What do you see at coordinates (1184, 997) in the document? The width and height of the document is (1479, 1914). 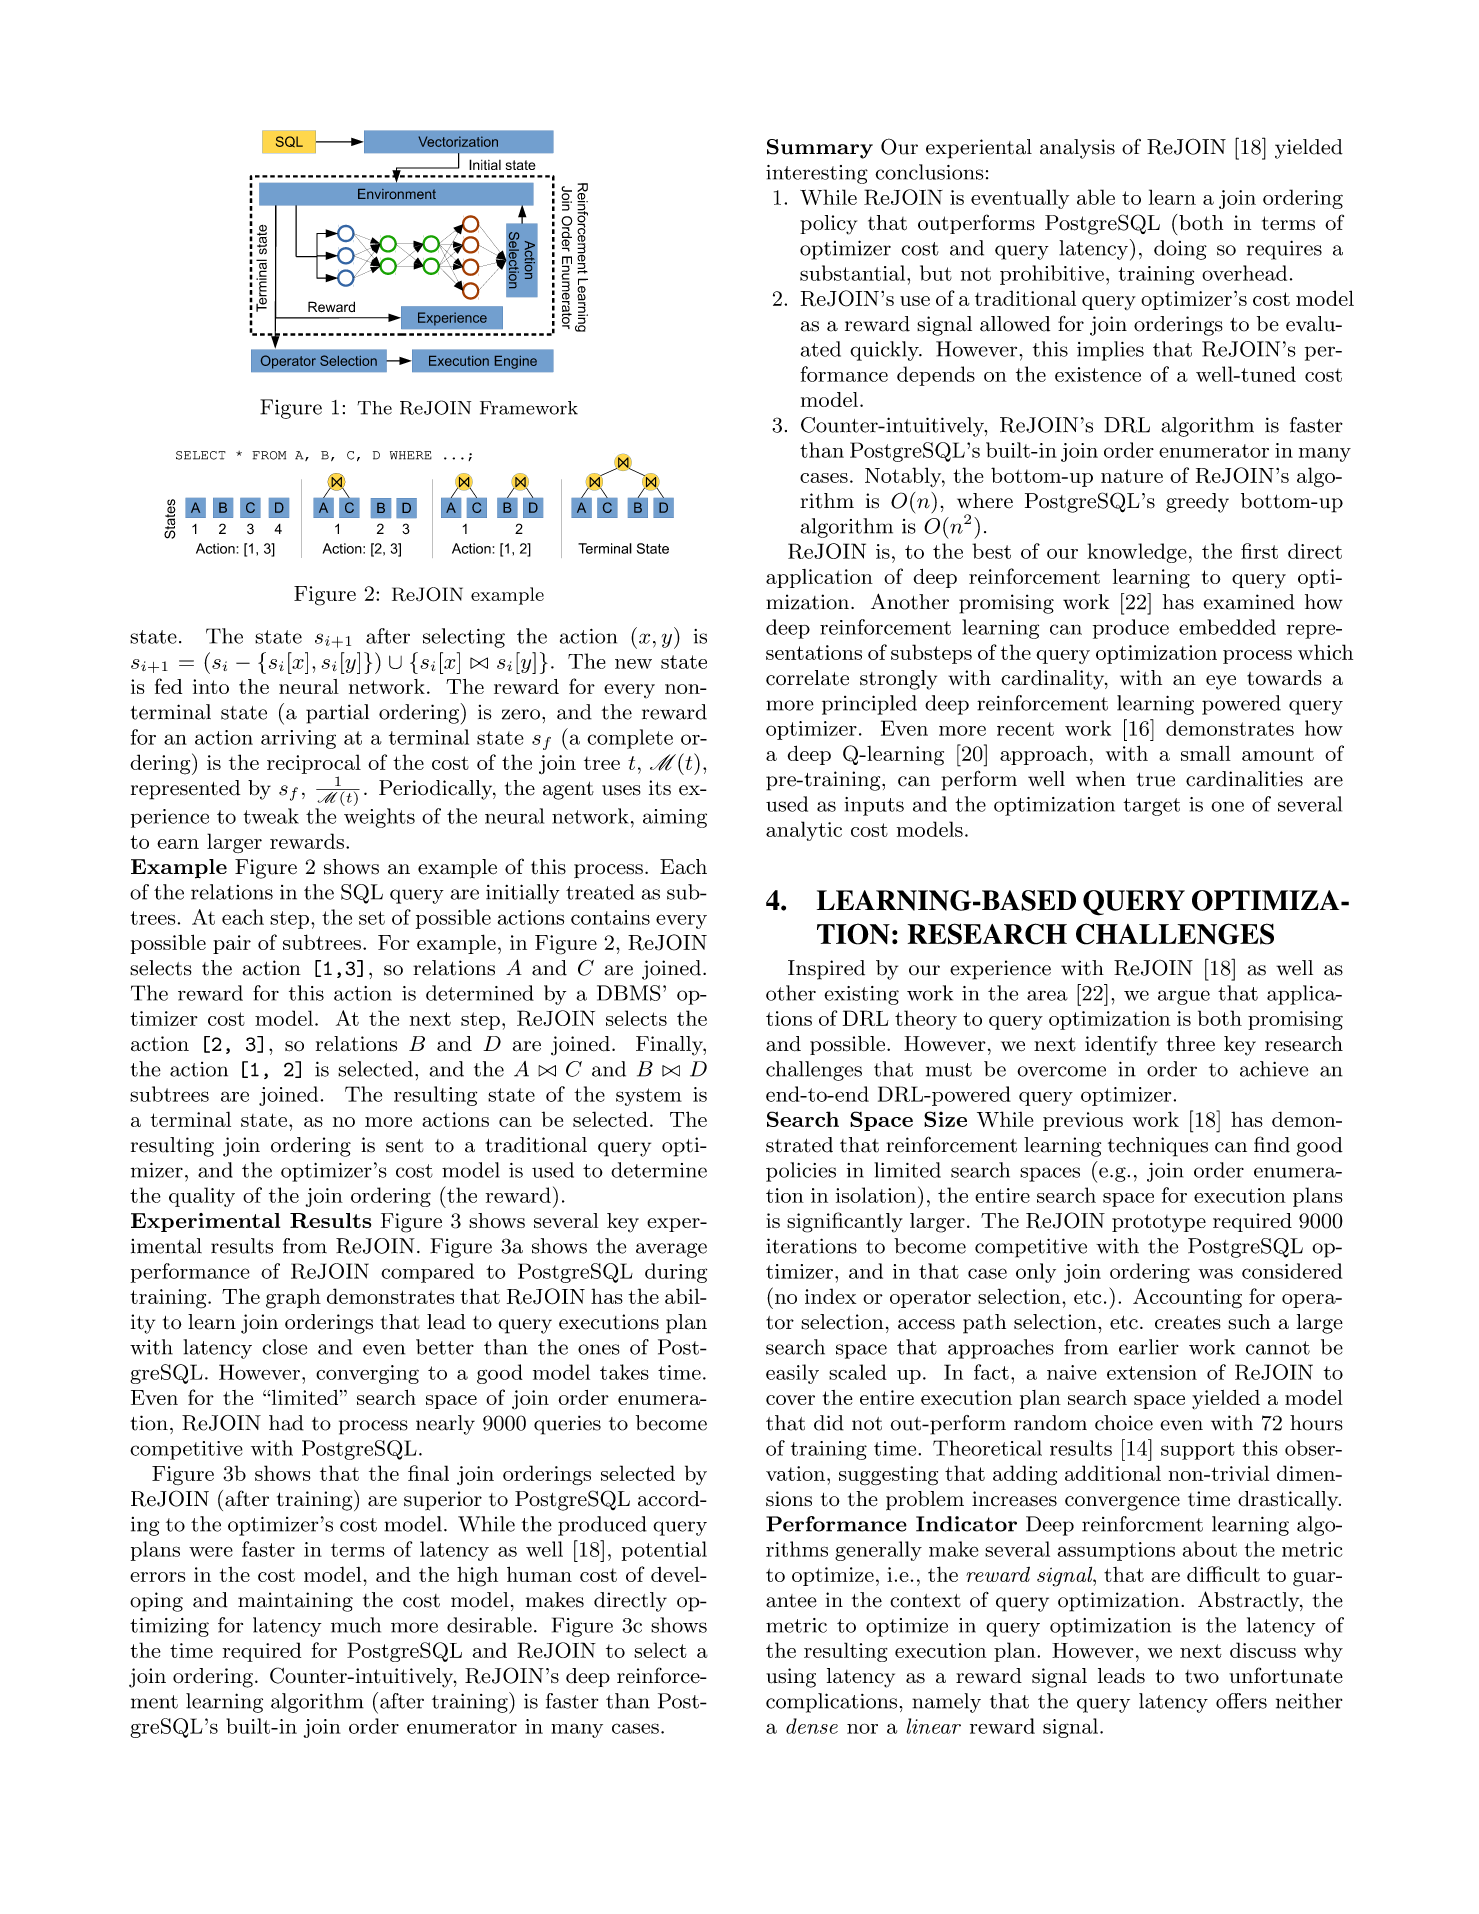 I see `argue` at bounding box center [1184, 997].
